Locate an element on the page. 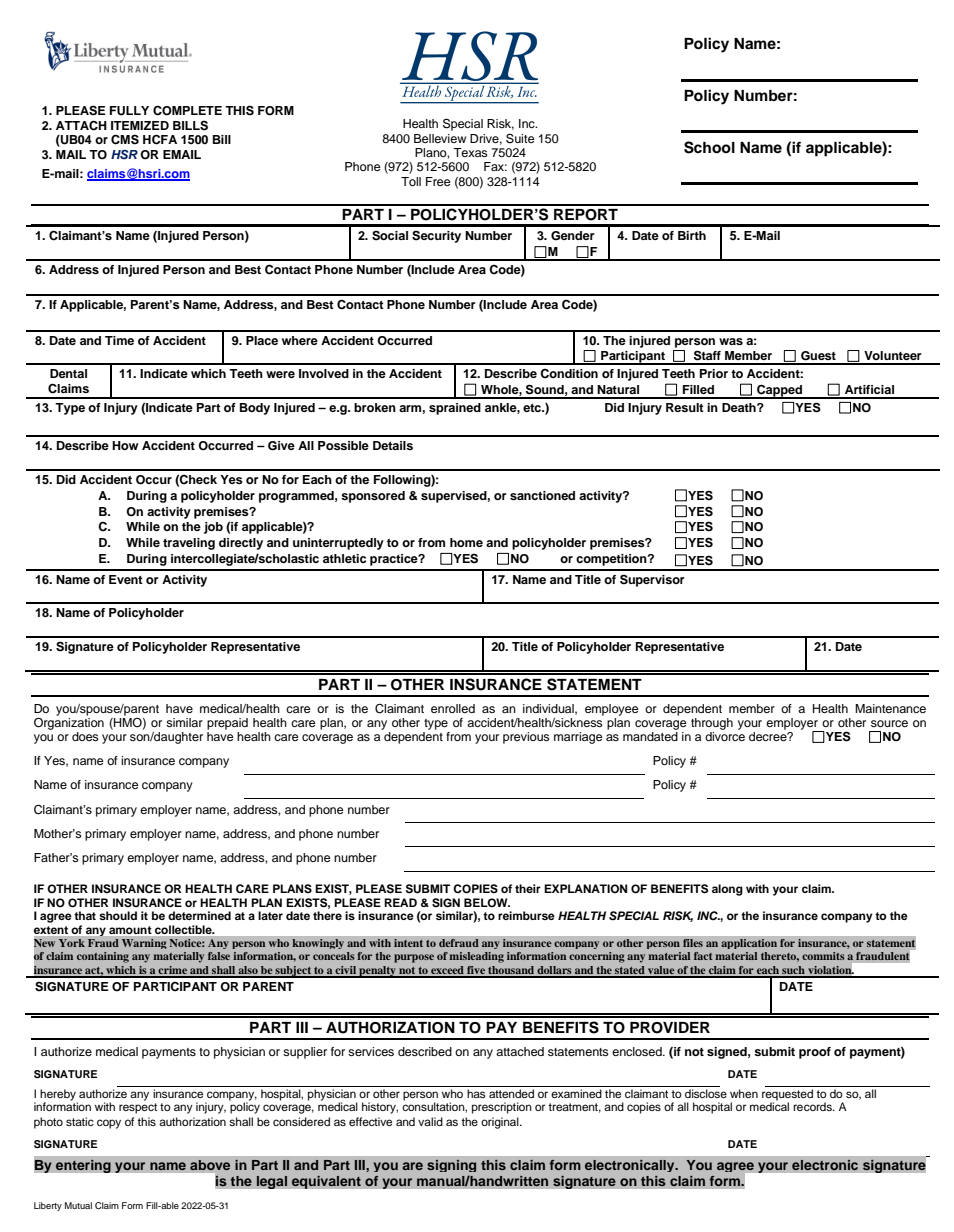  Event is located at coordinates (126, 579).
